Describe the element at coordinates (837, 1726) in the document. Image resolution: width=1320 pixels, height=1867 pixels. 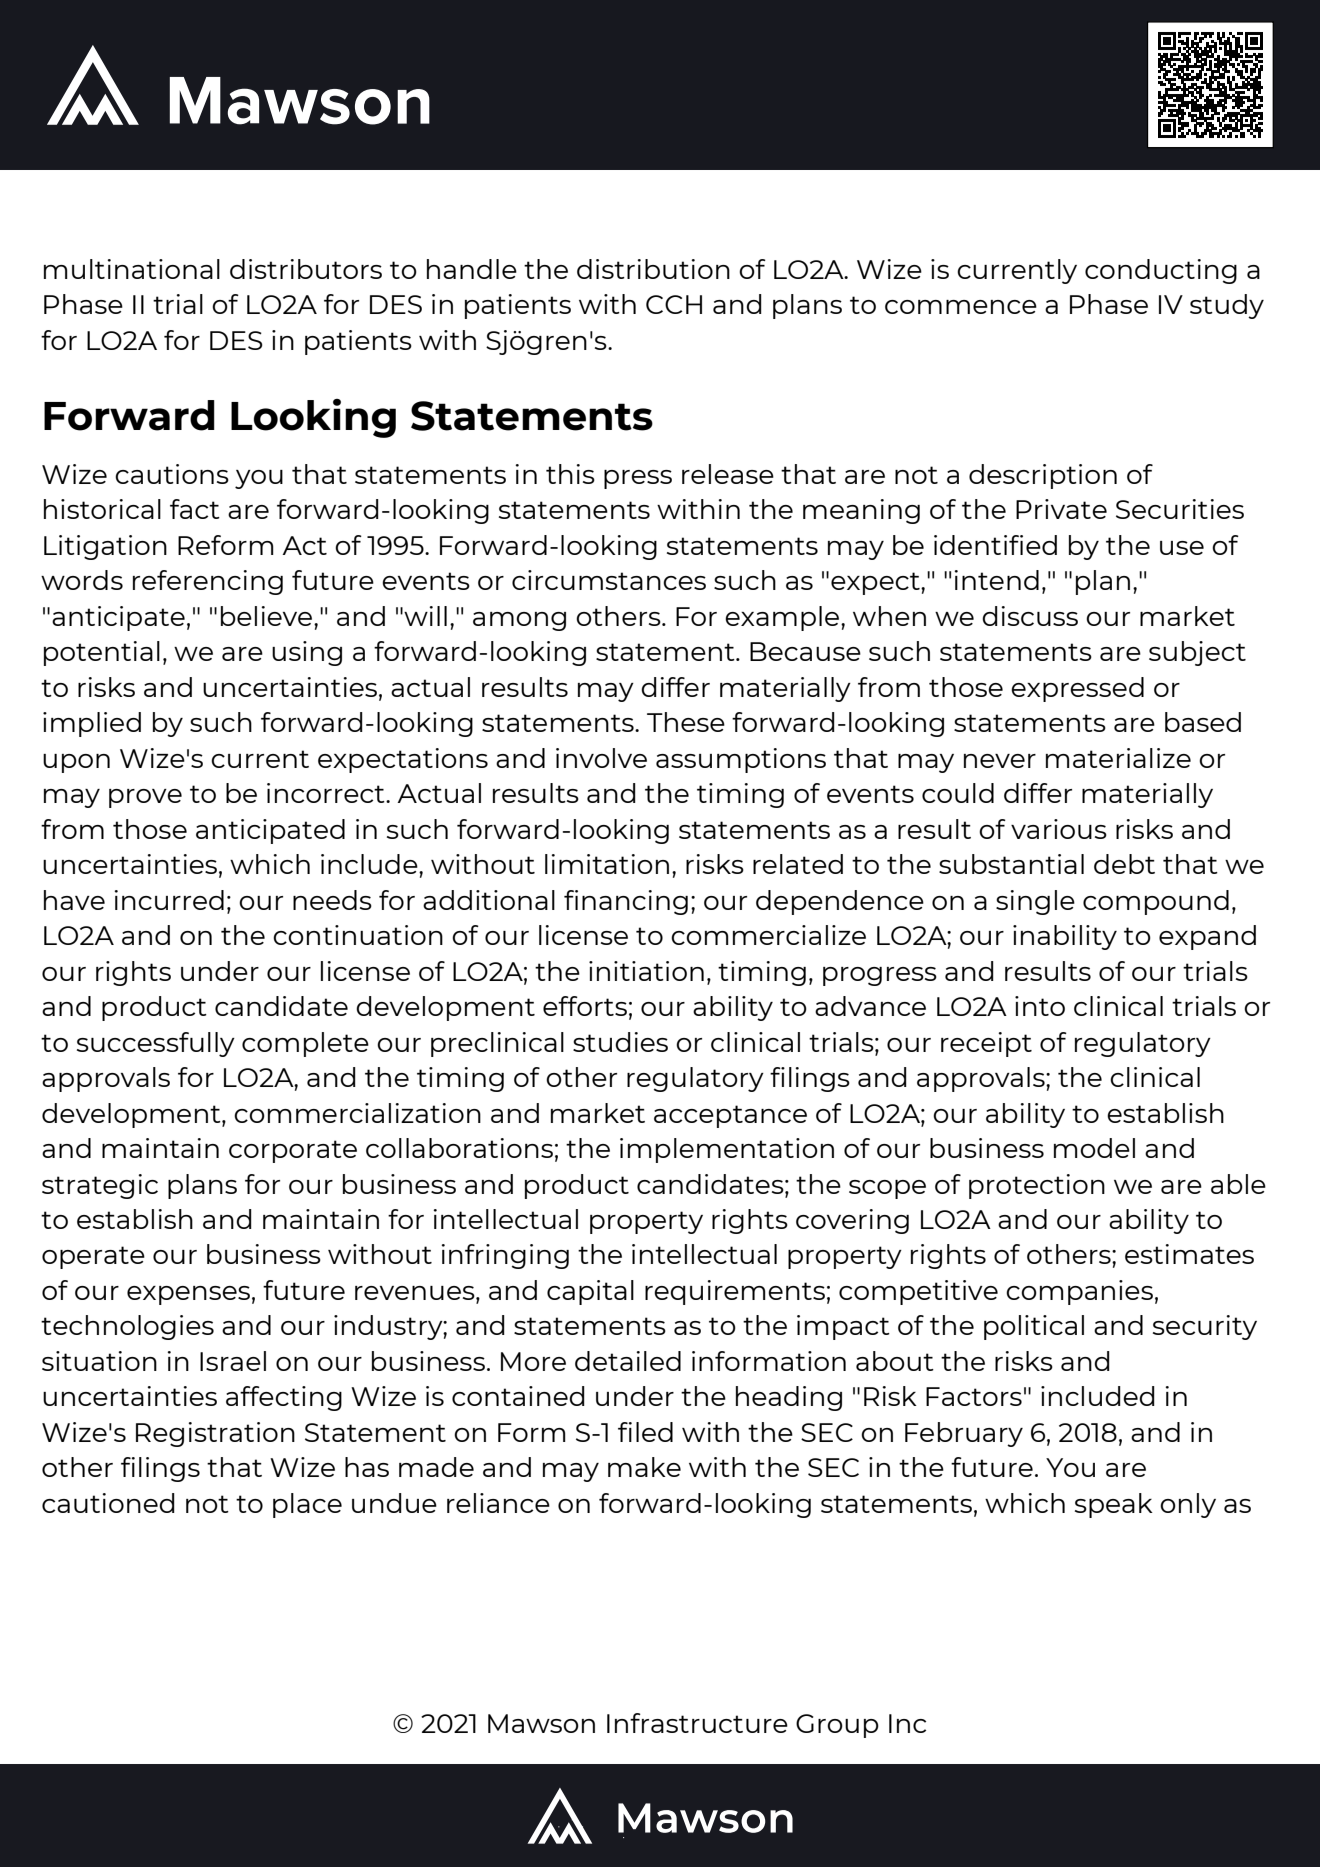
I see `Group` at that location.
